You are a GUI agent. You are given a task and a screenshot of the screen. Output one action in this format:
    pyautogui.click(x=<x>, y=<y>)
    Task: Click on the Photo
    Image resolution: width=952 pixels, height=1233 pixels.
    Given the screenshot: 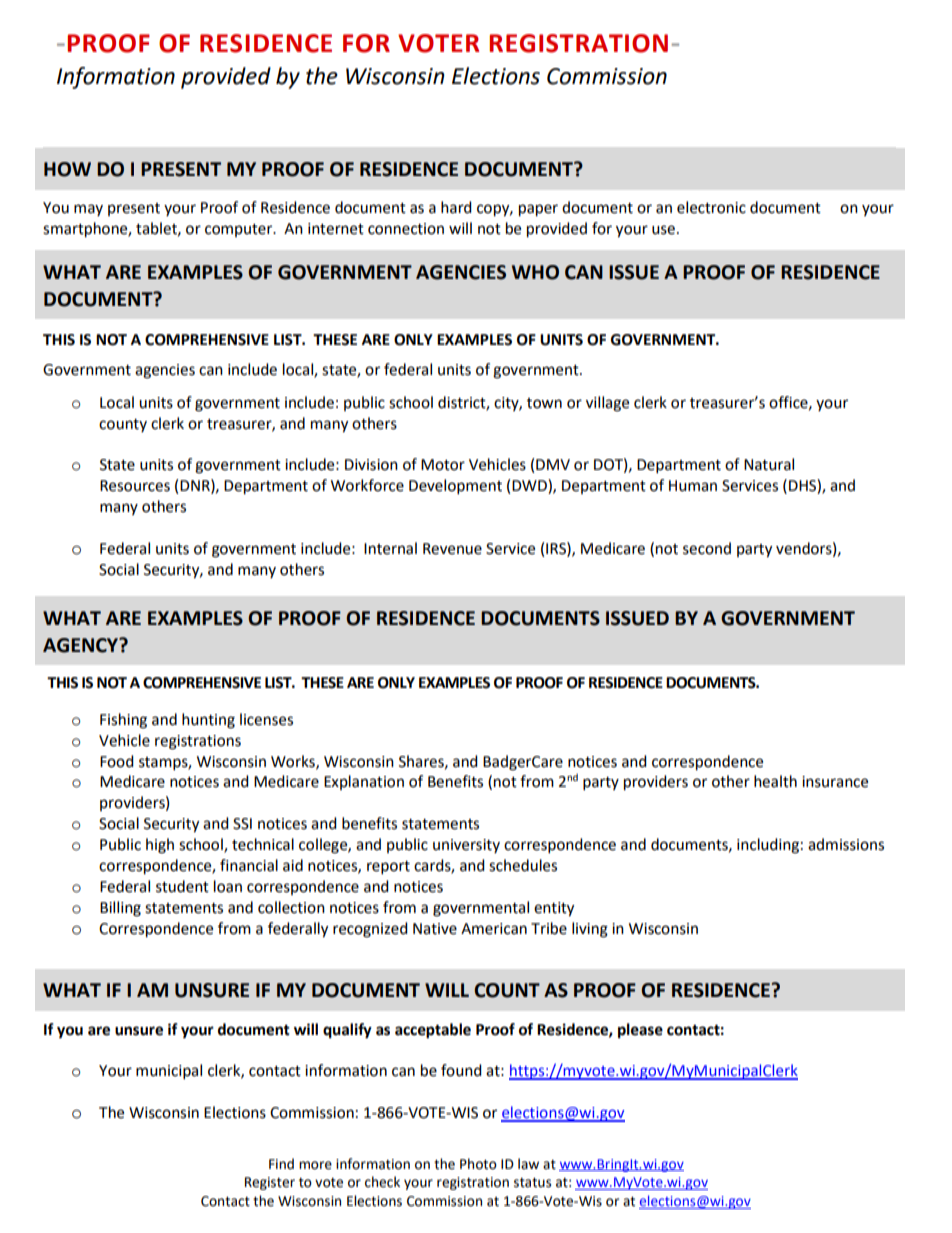 What is the action you would take?
    pyautogui.click(x=478, y=1164)
